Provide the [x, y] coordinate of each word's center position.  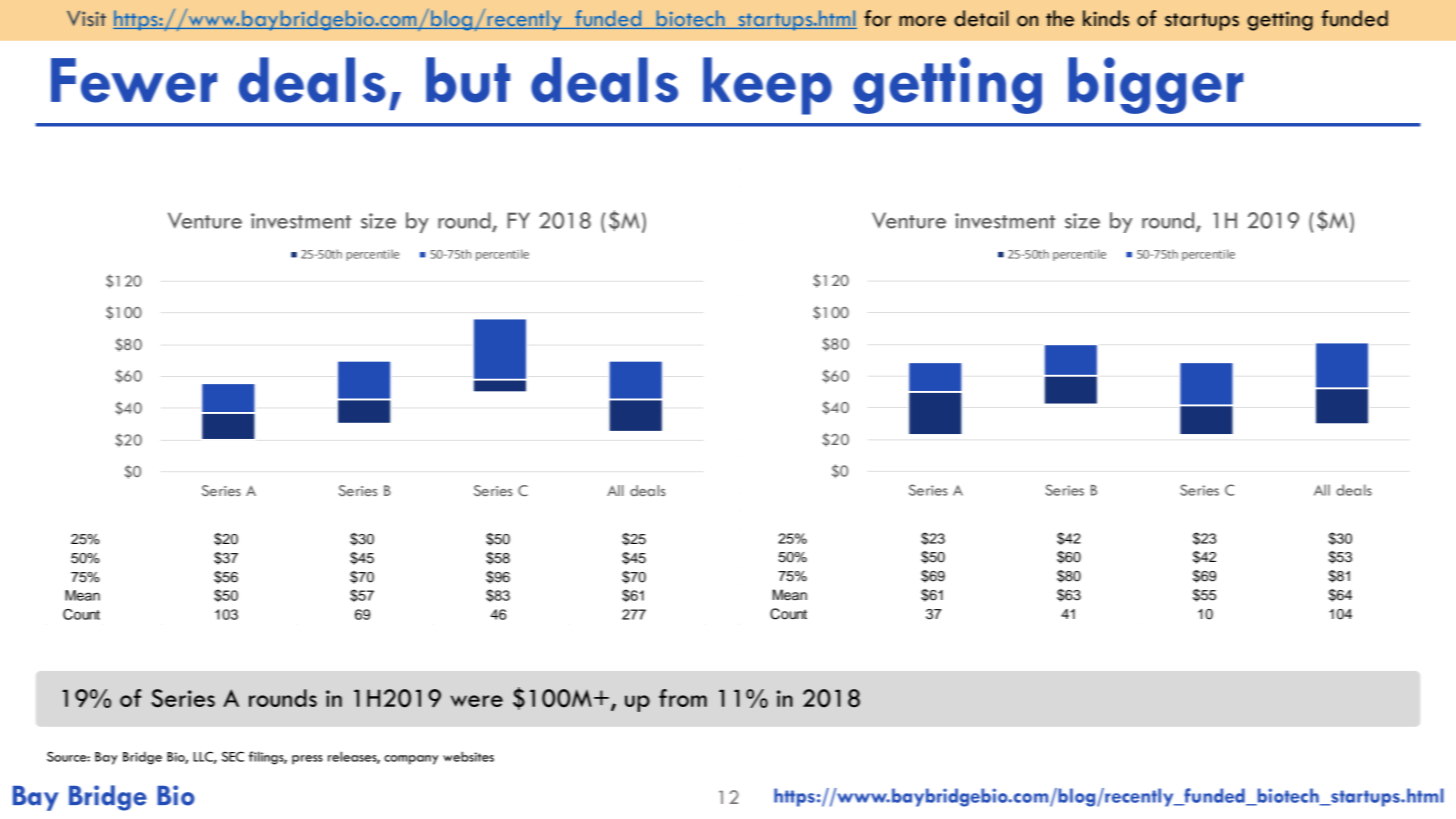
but [468, 80]
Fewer [134, 80]
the [1060, 18]
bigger [1156, 85]
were [477, 701]
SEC [233, 756]
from [683, 698]
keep [767, 86]
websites [468, 756]
